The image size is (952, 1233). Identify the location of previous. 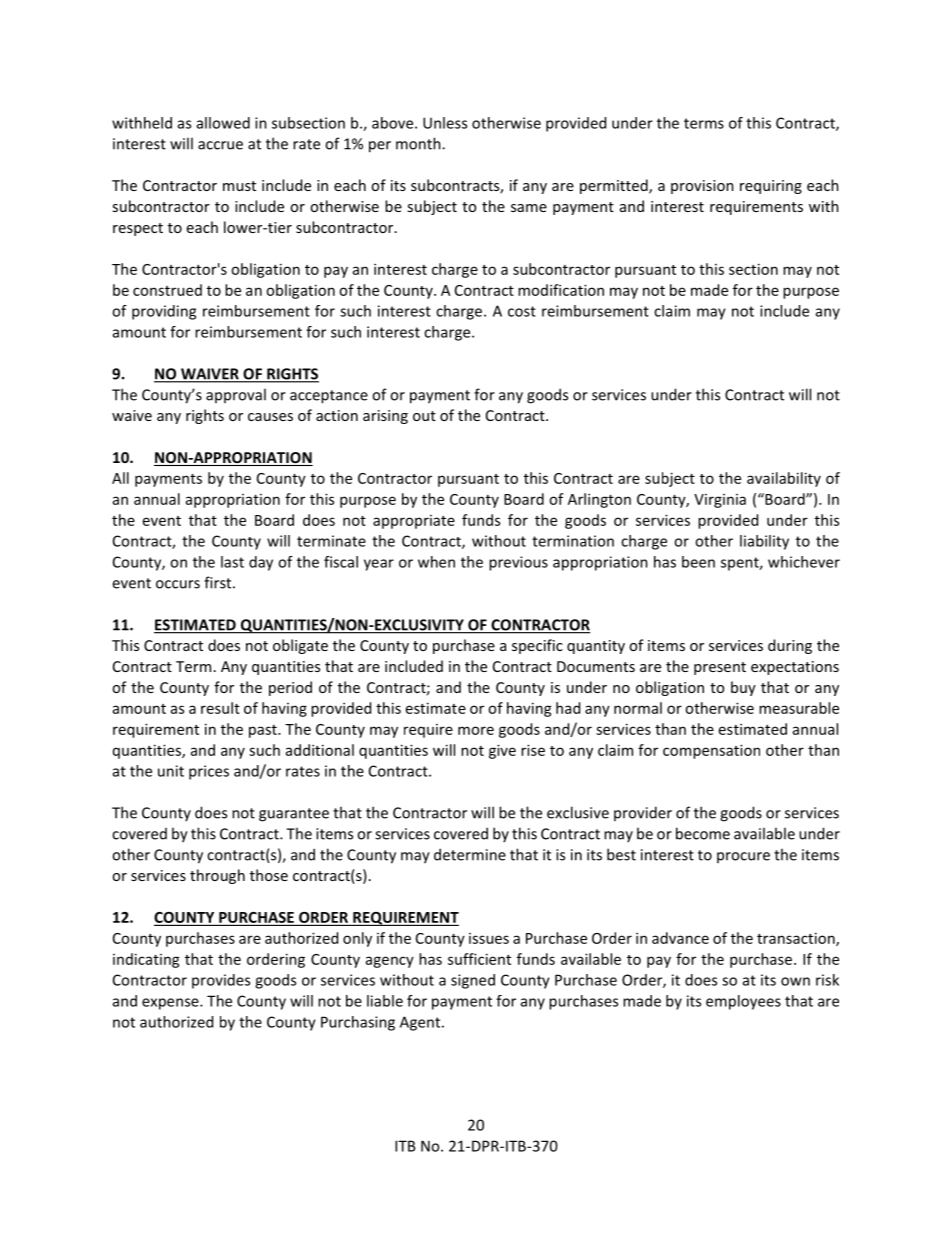
(518, 563).
